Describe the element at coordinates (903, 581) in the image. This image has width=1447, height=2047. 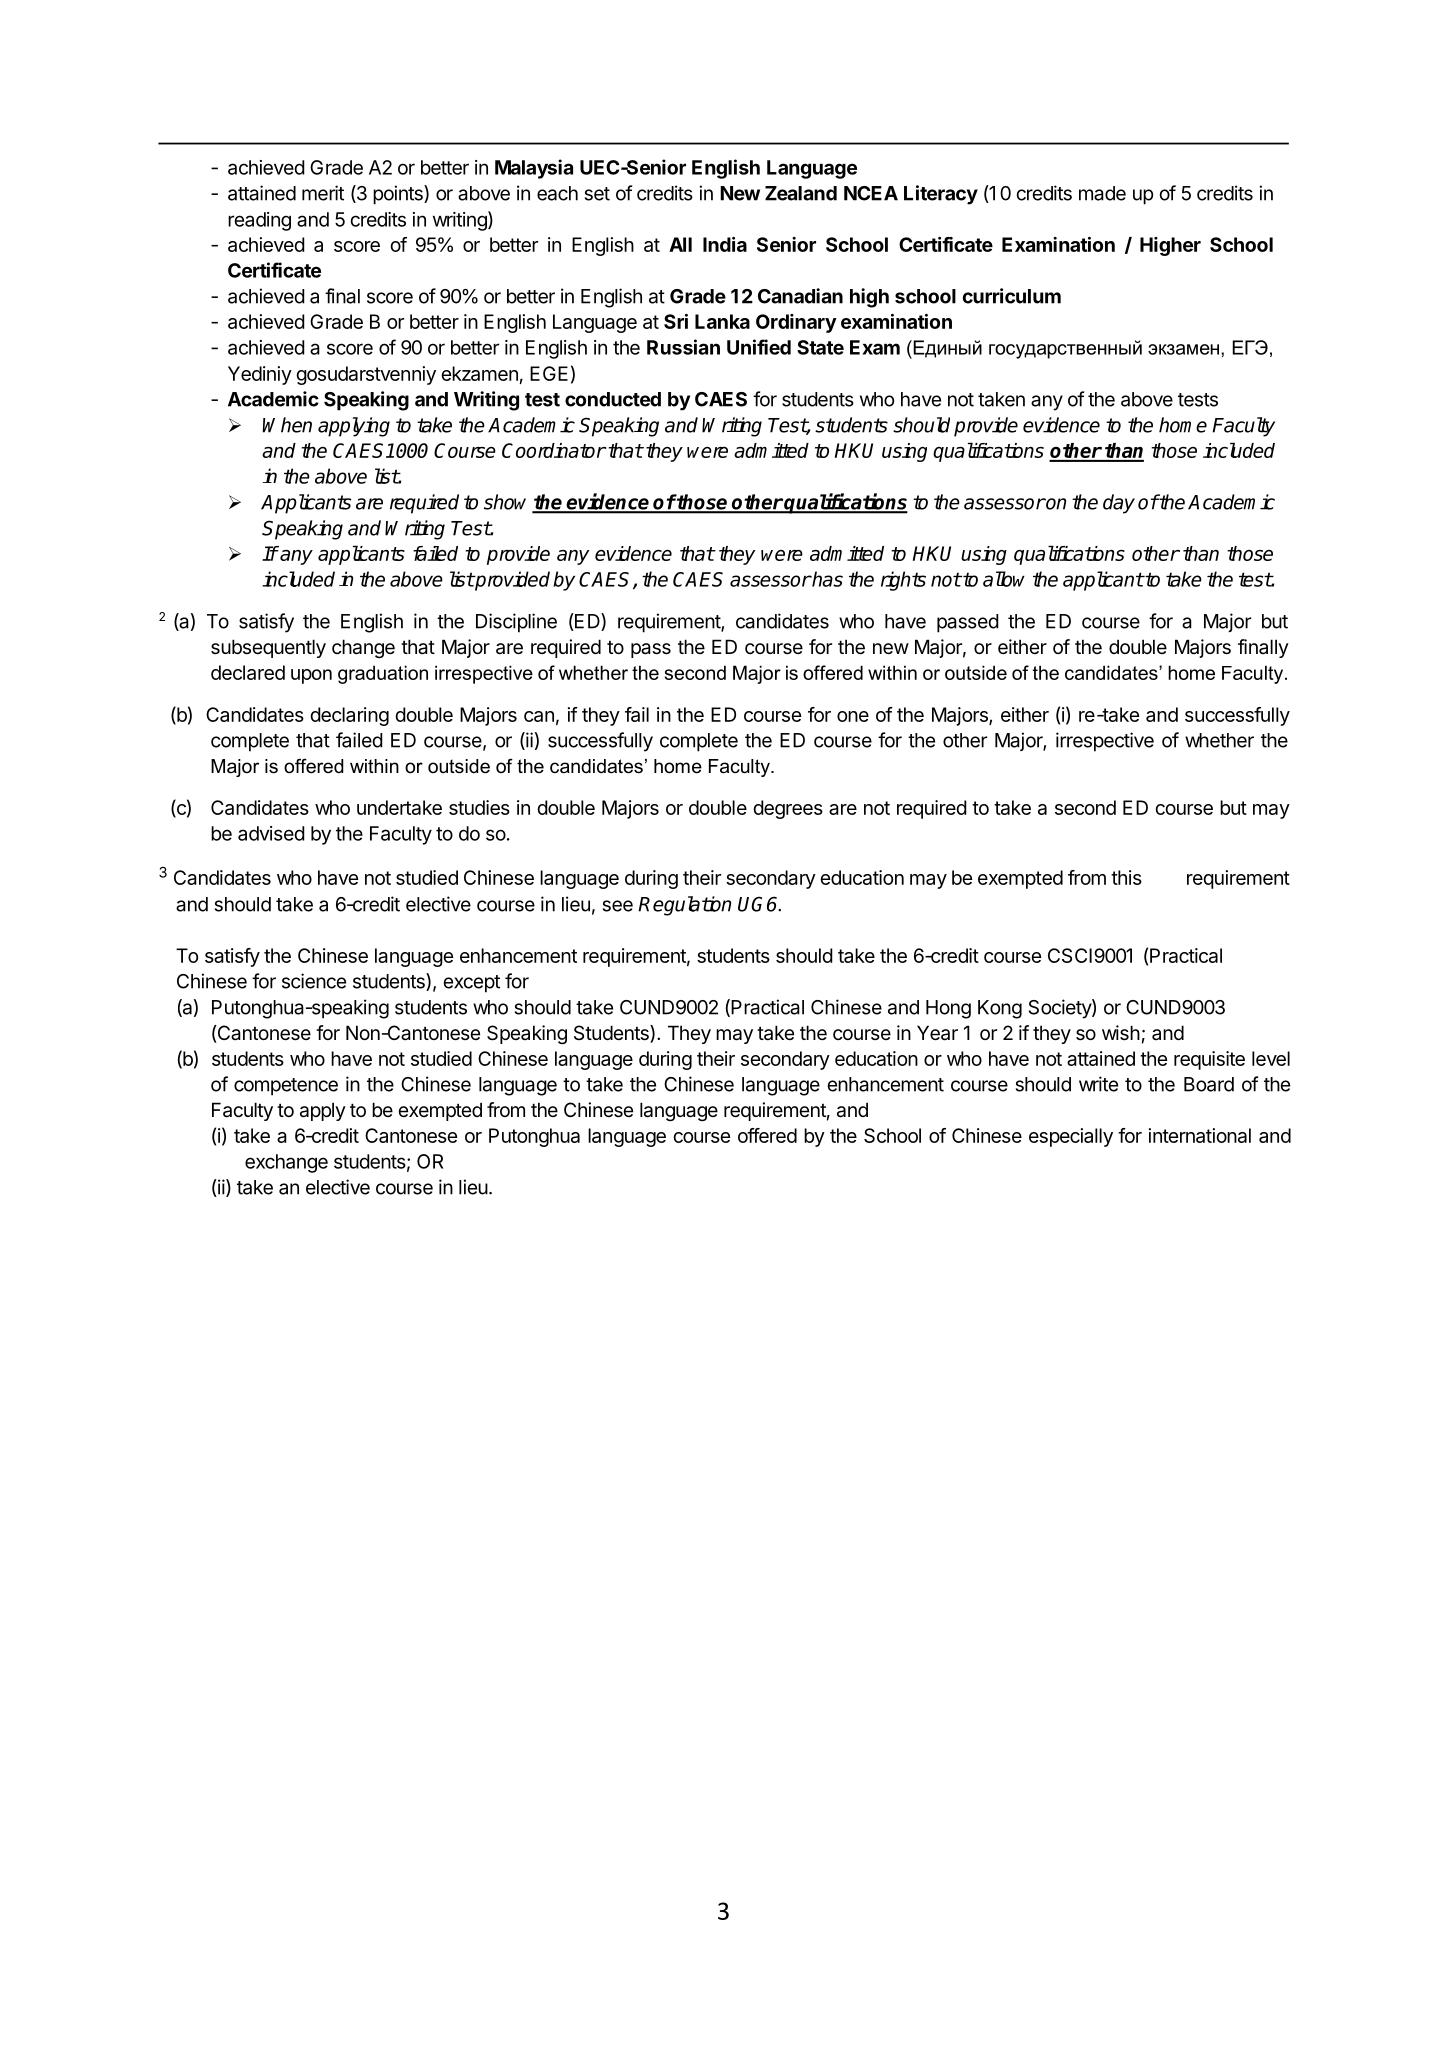
I see `rights` at that location.
